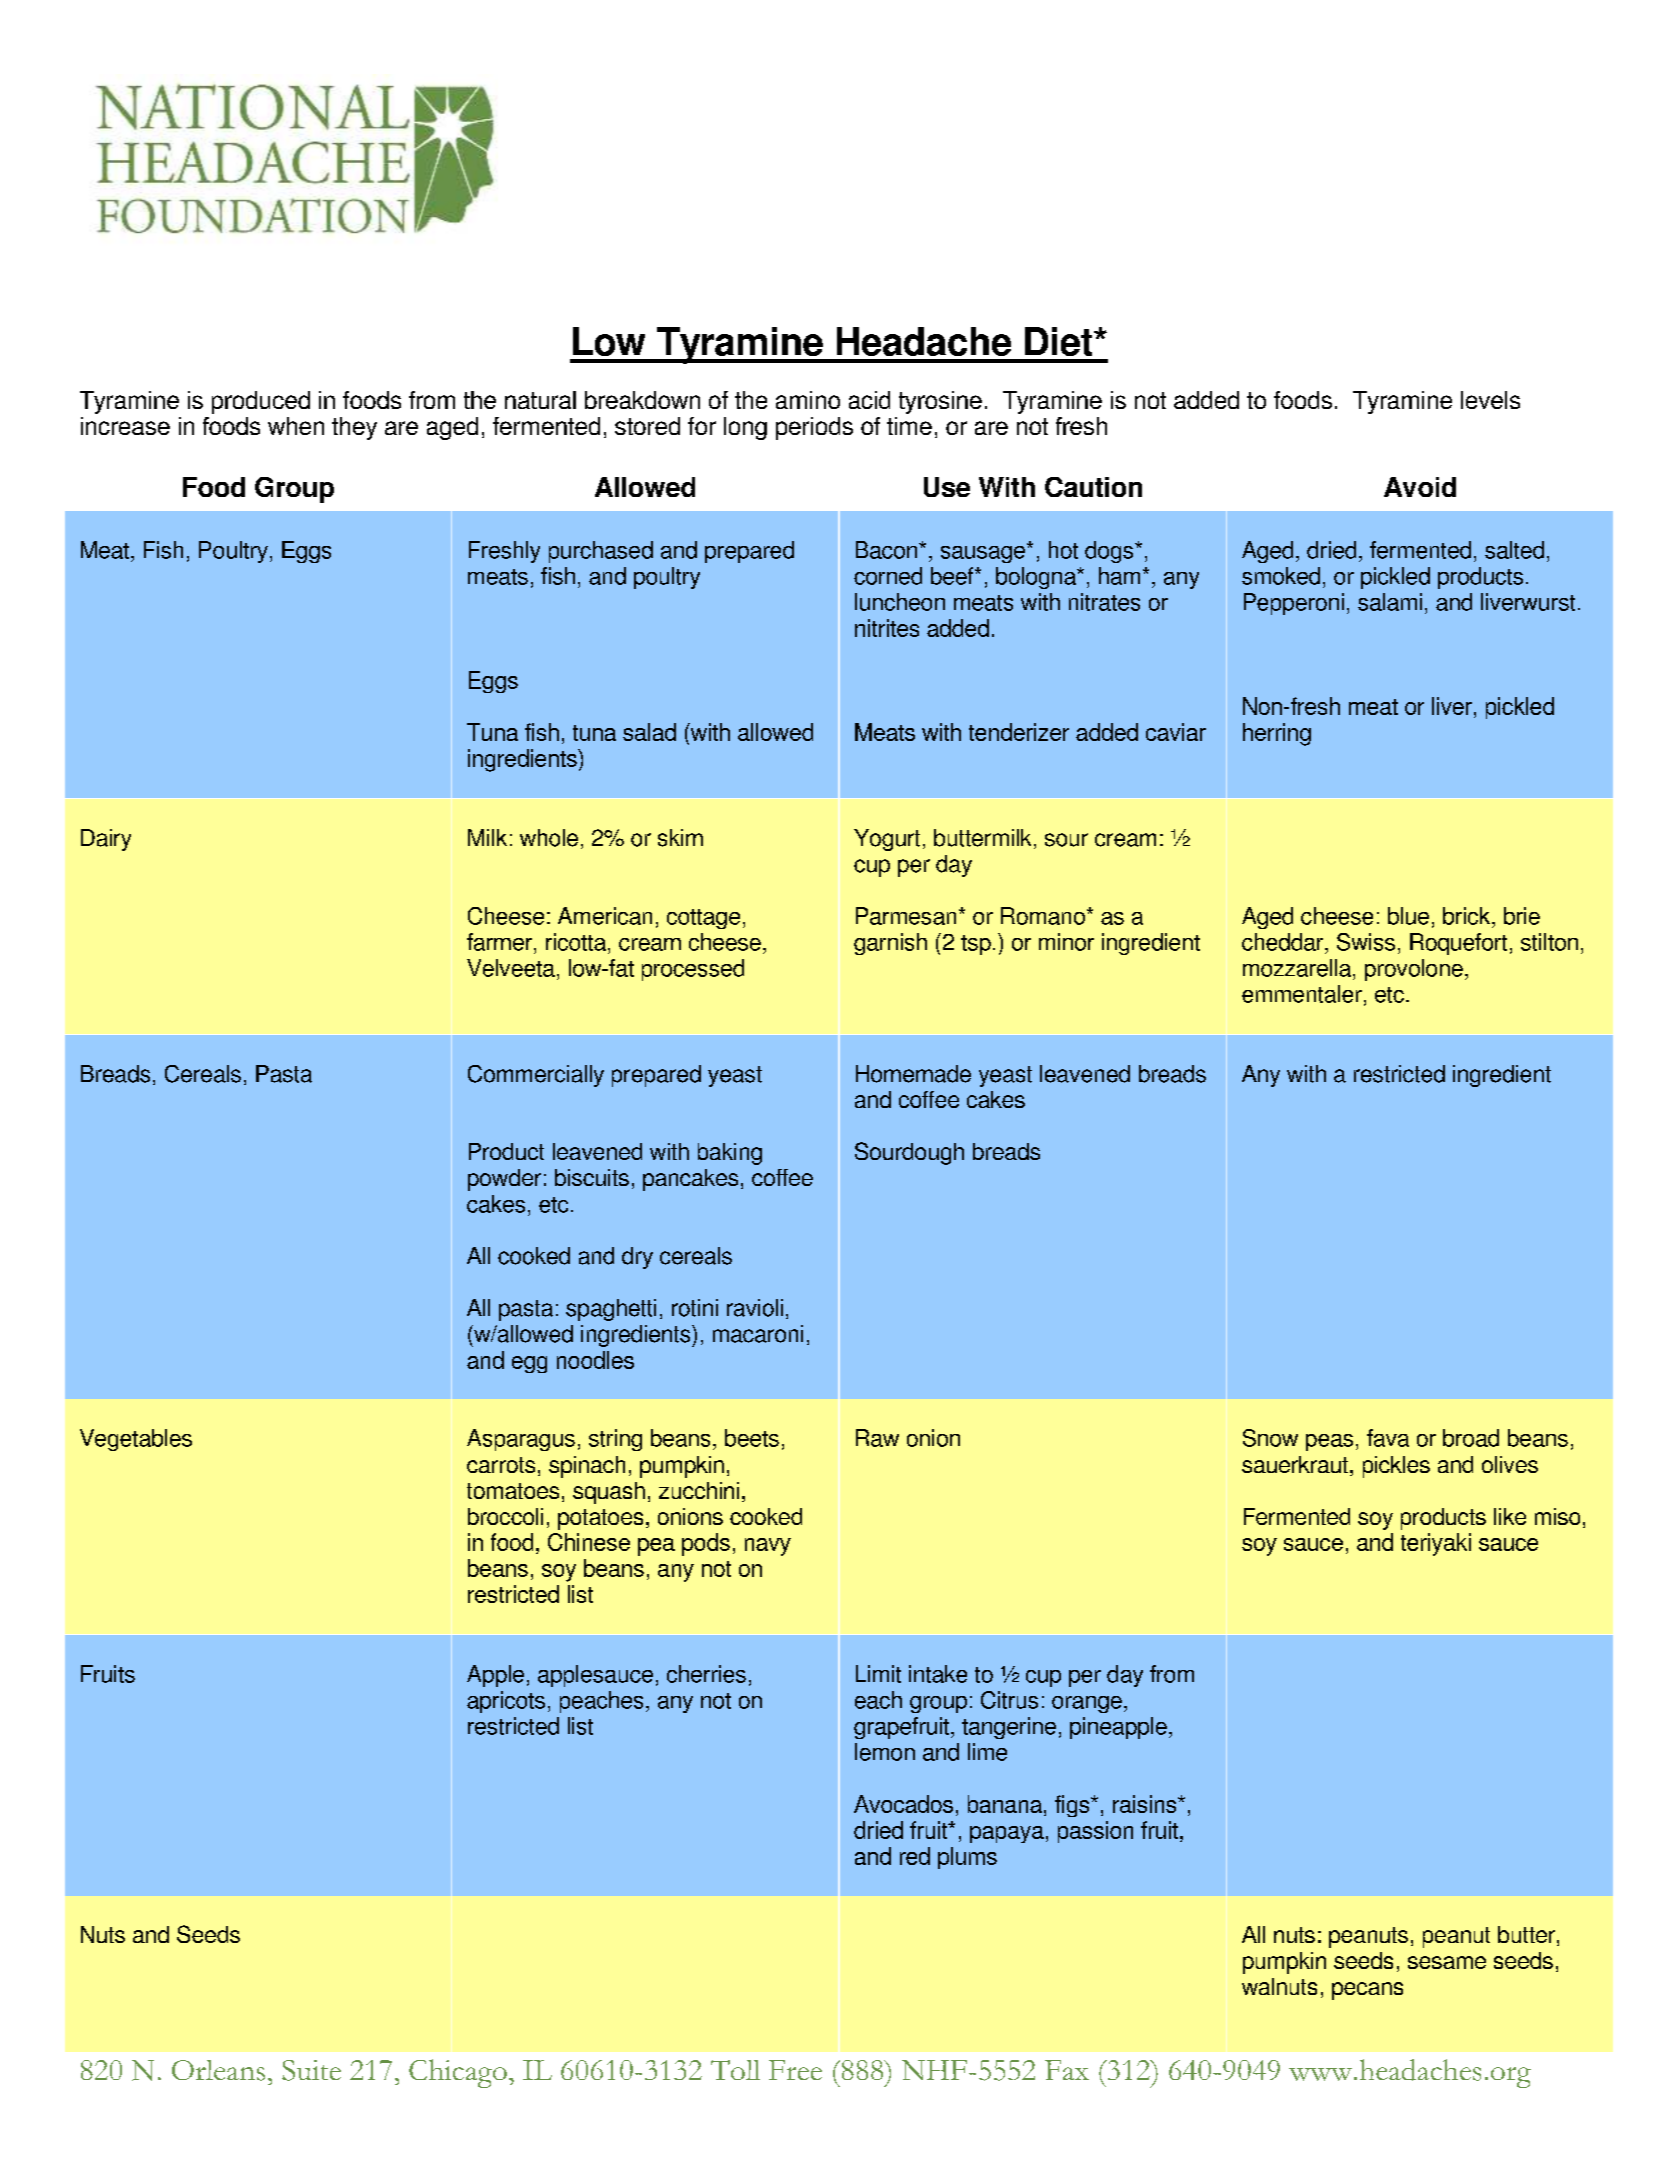 The width and height of the screenshot is (1678, 2171). Describe the element at coordinates (1408, 916) in the screenshot. I see `blue` at that location.
